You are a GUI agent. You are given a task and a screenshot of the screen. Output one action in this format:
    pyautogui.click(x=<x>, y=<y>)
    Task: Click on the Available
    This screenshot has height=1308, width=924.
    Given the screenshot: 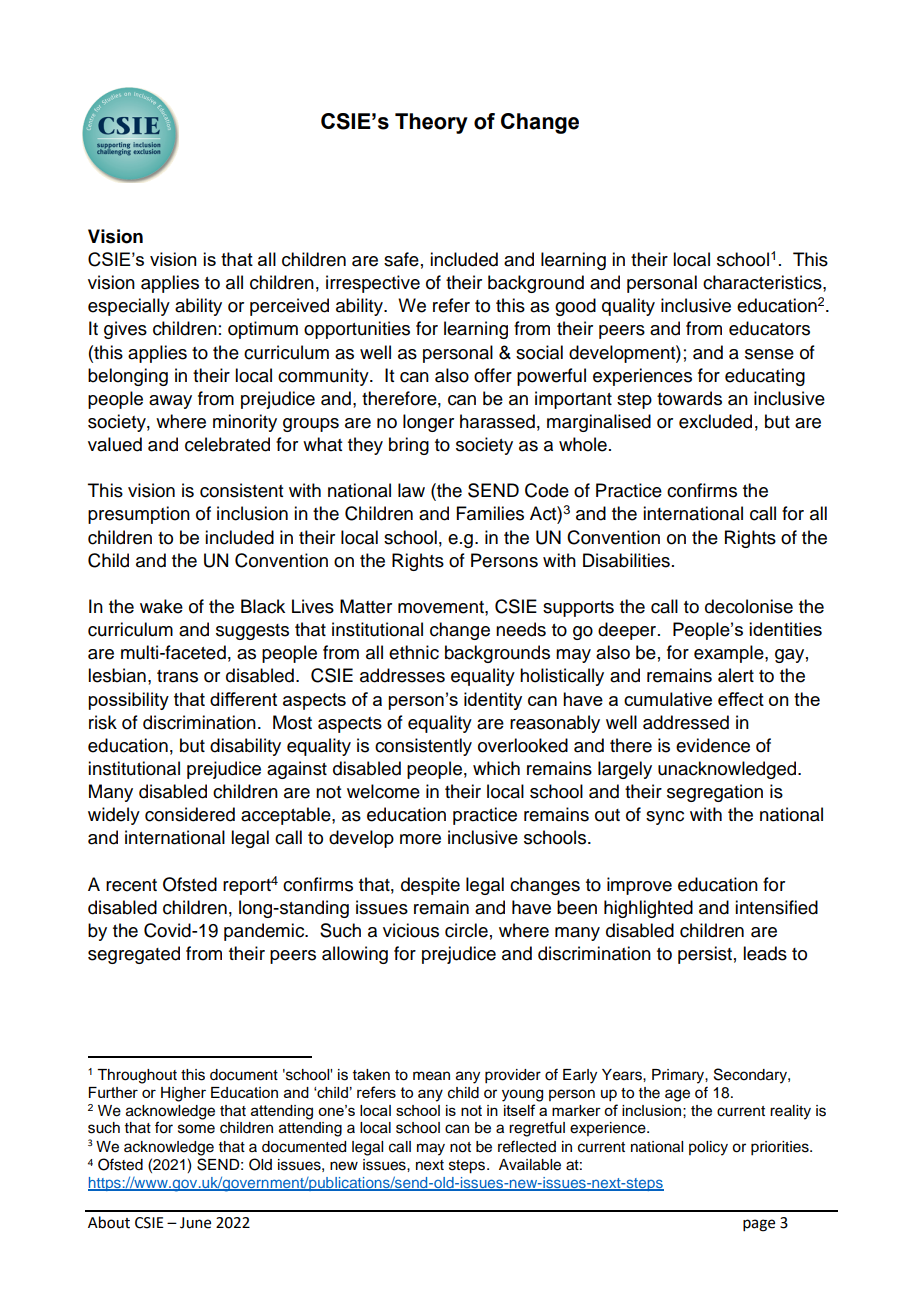 What is the action you would take?
    pyautogui.click(x=530, y=1165)
